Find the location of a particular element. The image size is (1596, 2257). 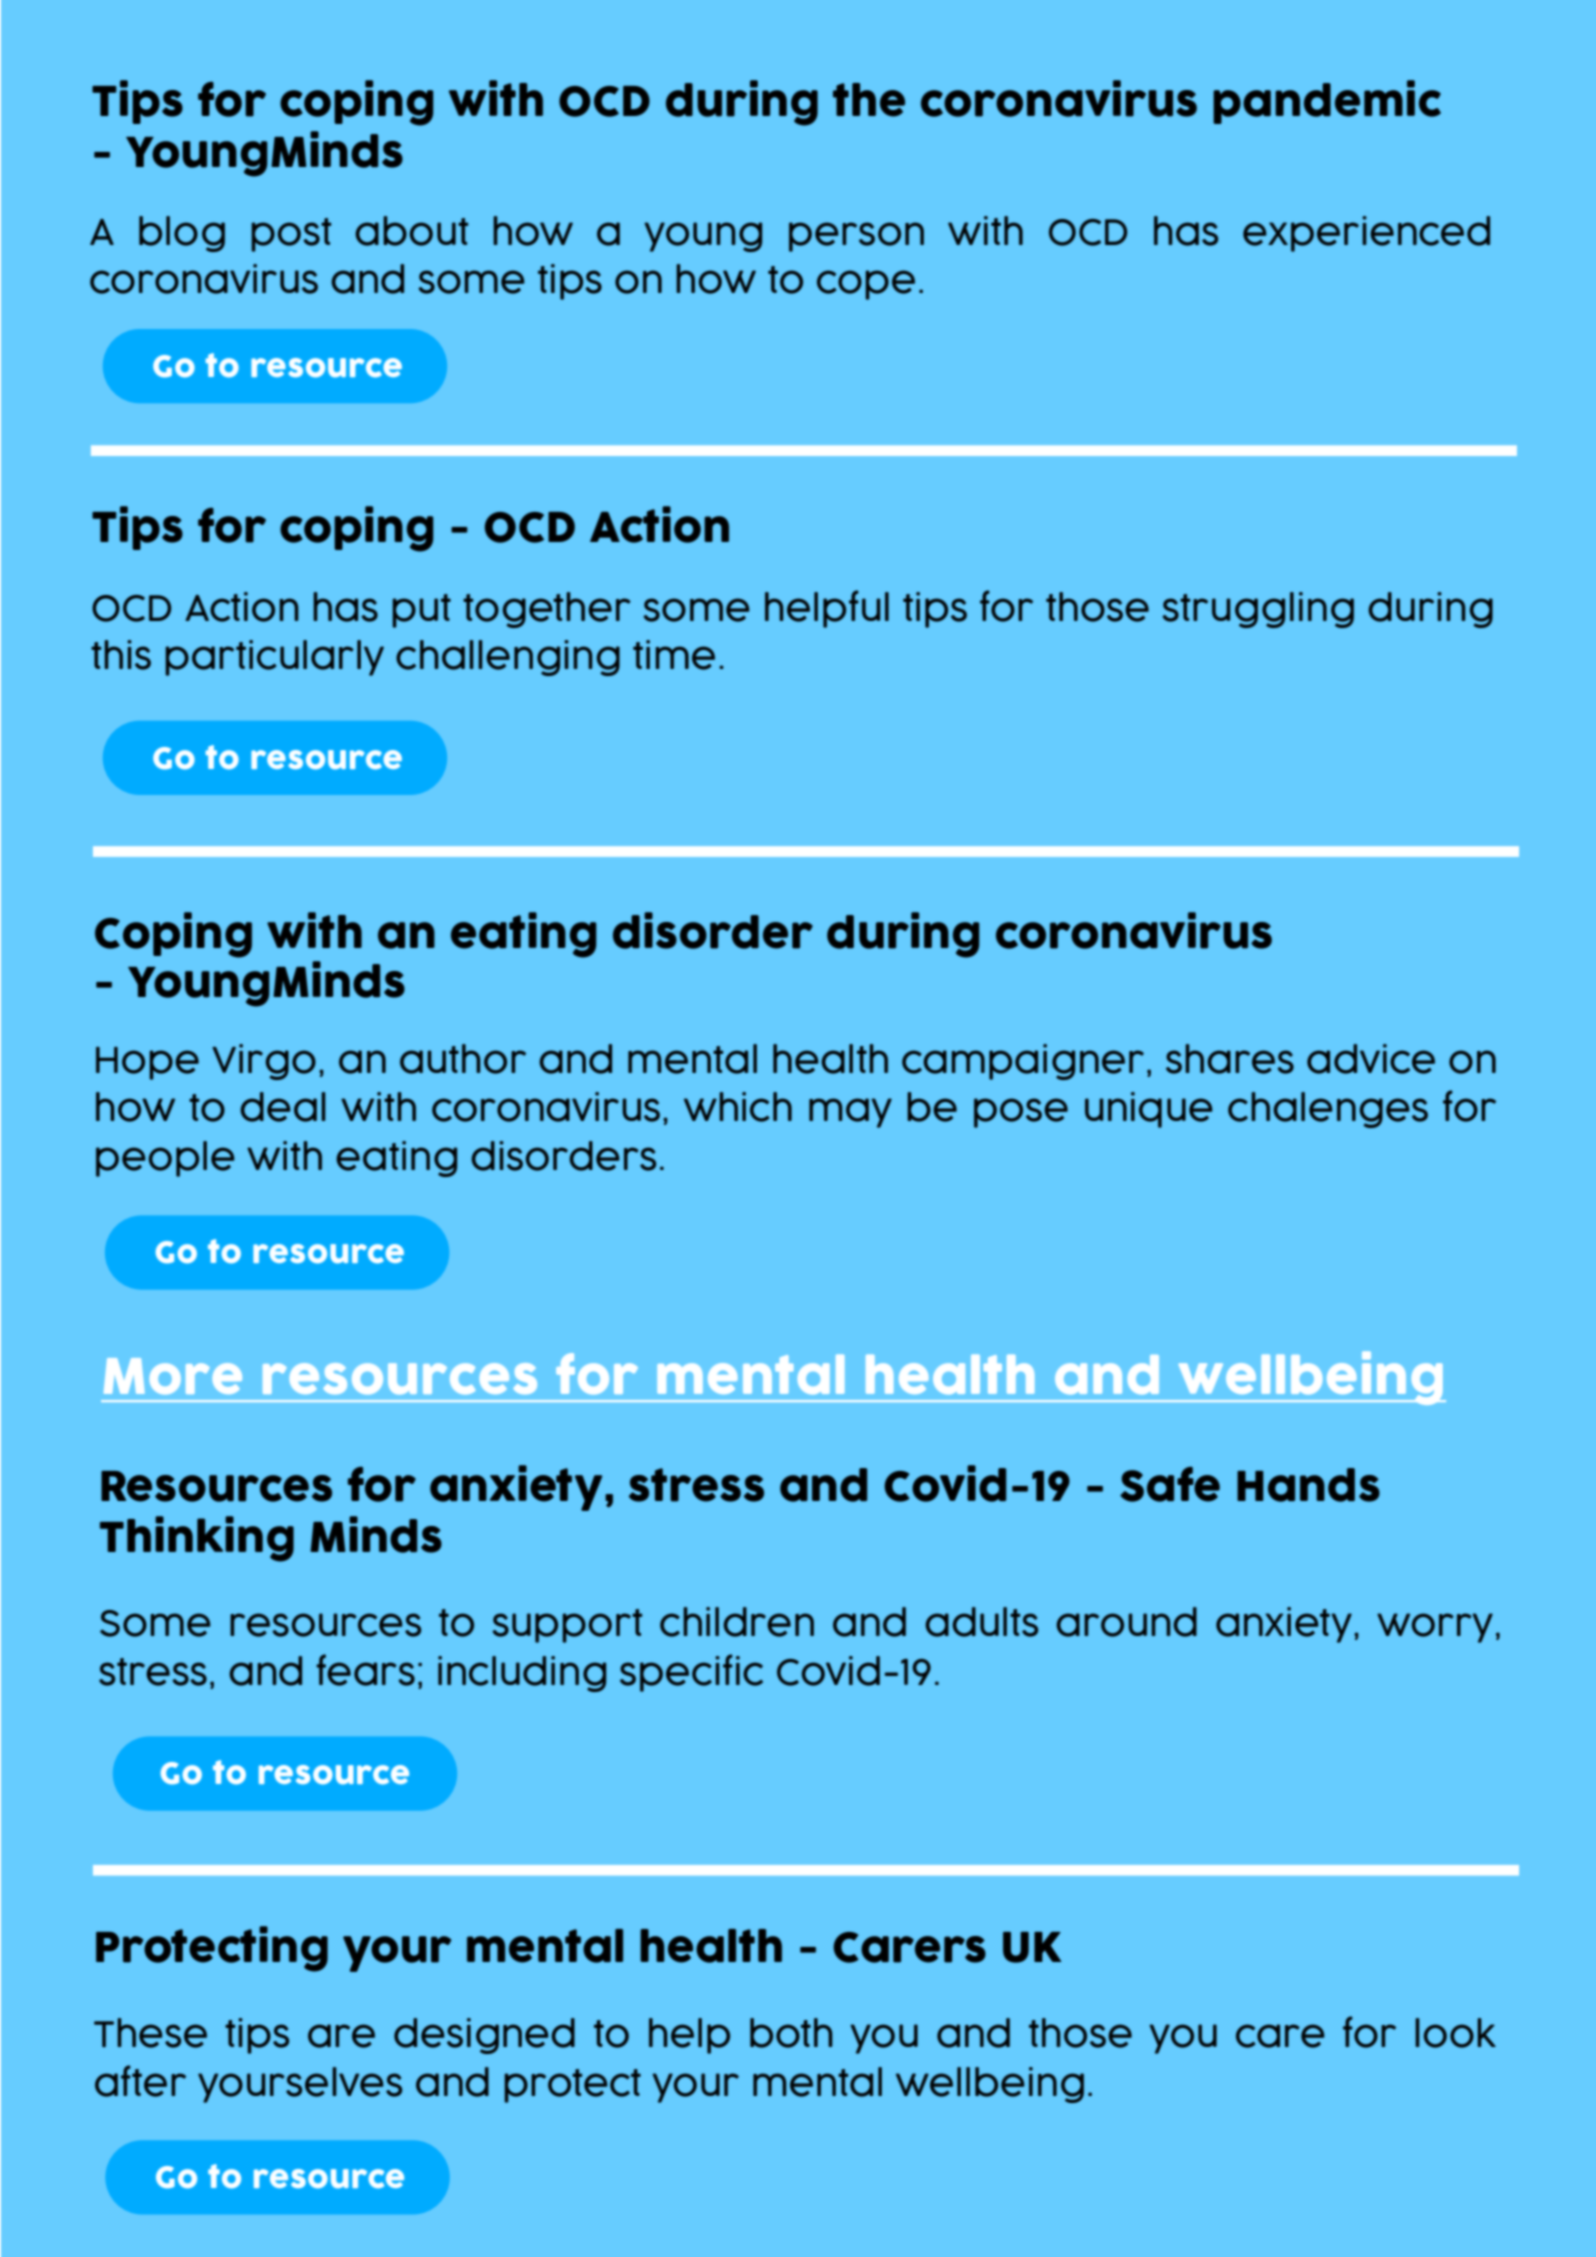

time is located at coordinates (674, 655).
